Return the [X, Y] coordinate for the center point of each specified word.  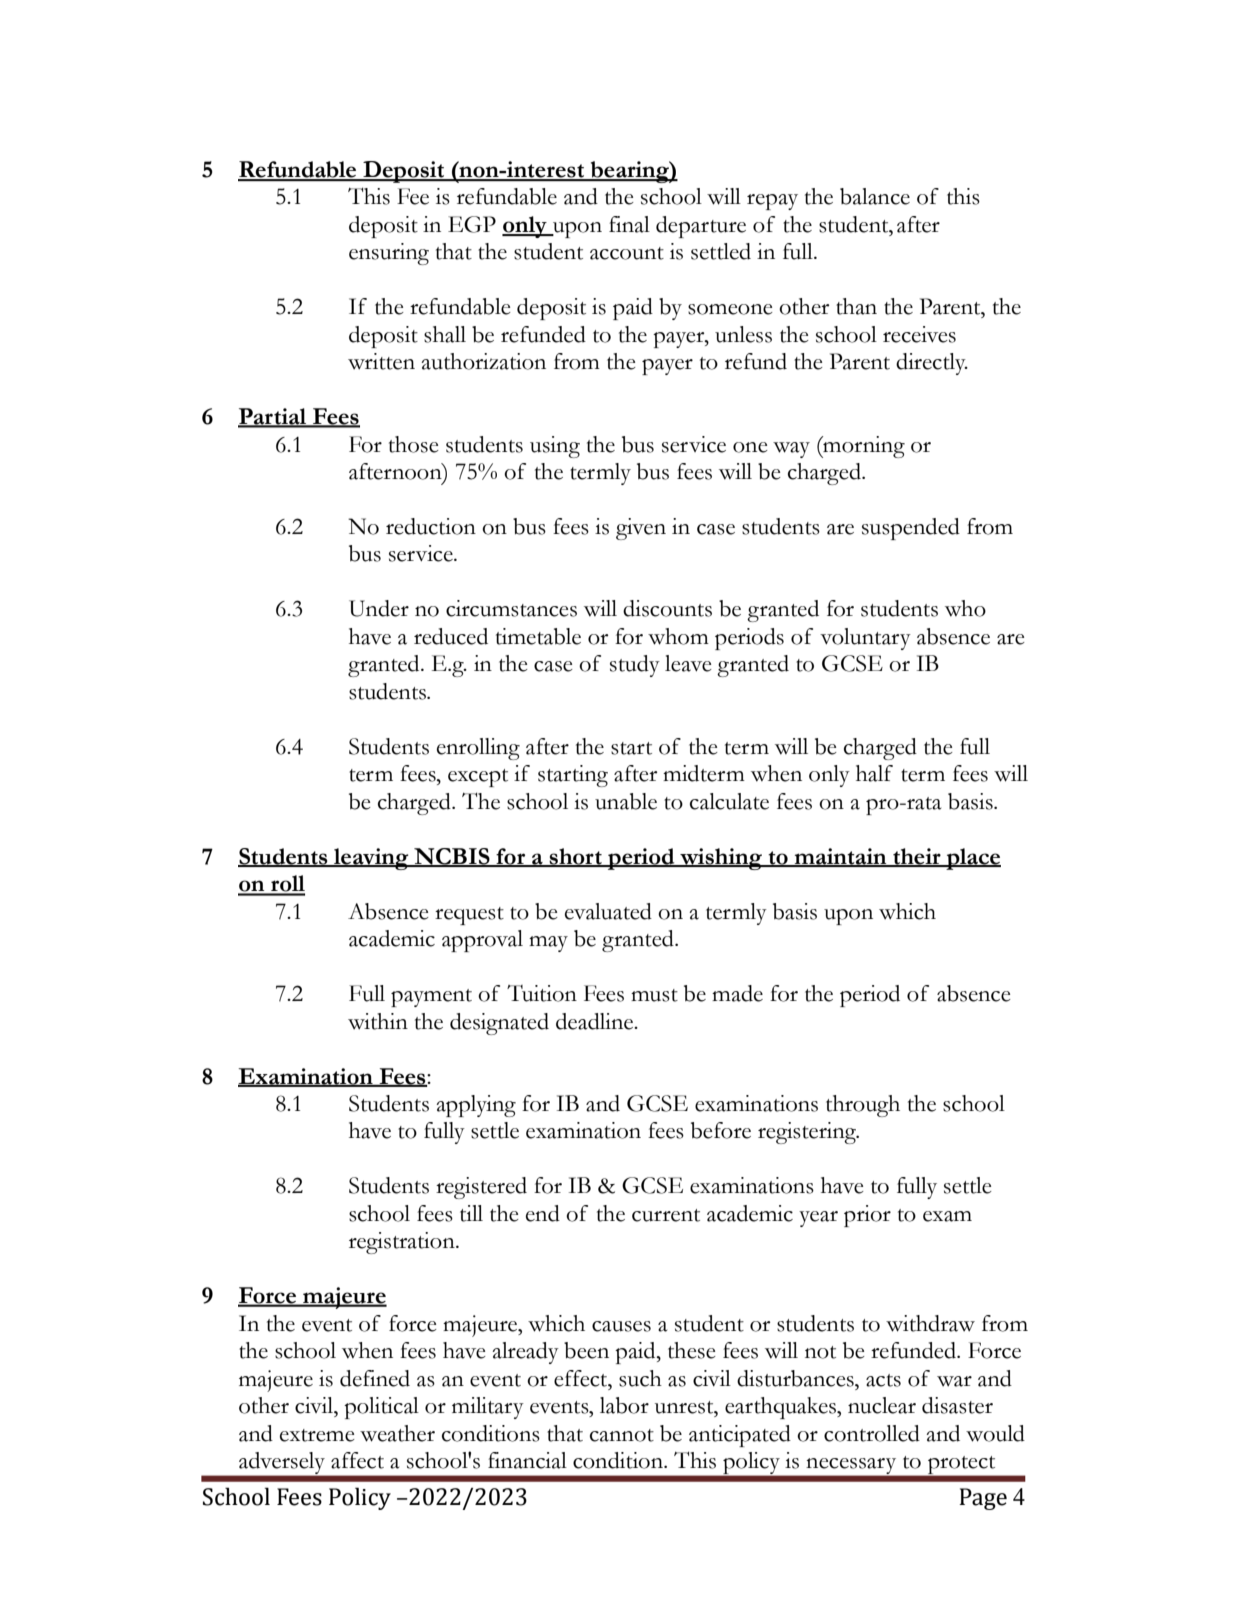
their [917, 857]
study [635, 666]
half [874, 773]
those [414, 444]
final [629, 224]
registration [403, 1243]
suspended [911, 529]
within [378, 1021]
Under [379, 608]
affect [357, 1460]
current [666, 1215]
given [641, 529]
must [654, 995]
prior [867, 1216]
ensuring [389, 254]
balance [875, 196]
